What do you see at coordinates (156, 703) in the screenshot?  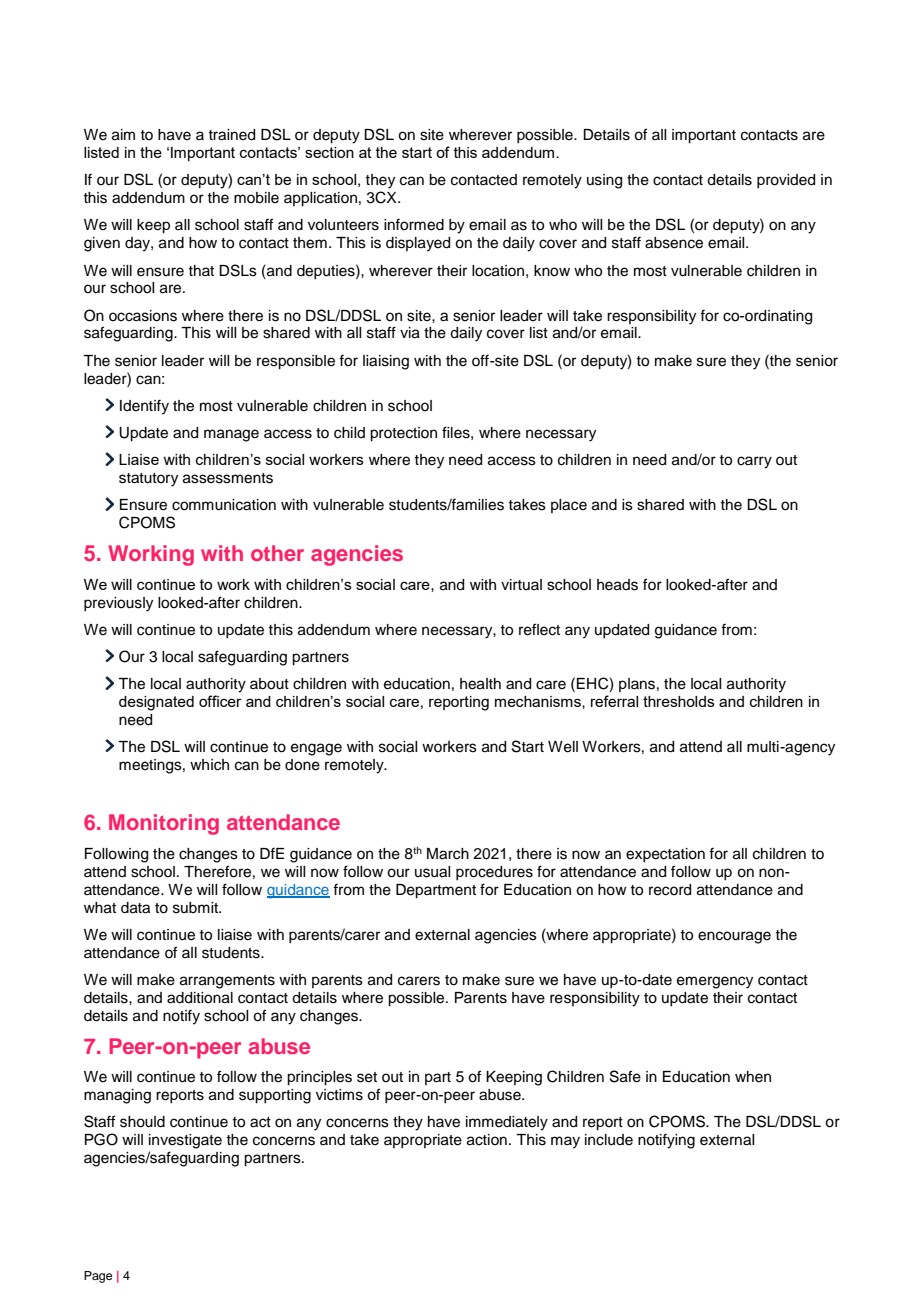 I see `designated` at bounding box center [156, 703].
